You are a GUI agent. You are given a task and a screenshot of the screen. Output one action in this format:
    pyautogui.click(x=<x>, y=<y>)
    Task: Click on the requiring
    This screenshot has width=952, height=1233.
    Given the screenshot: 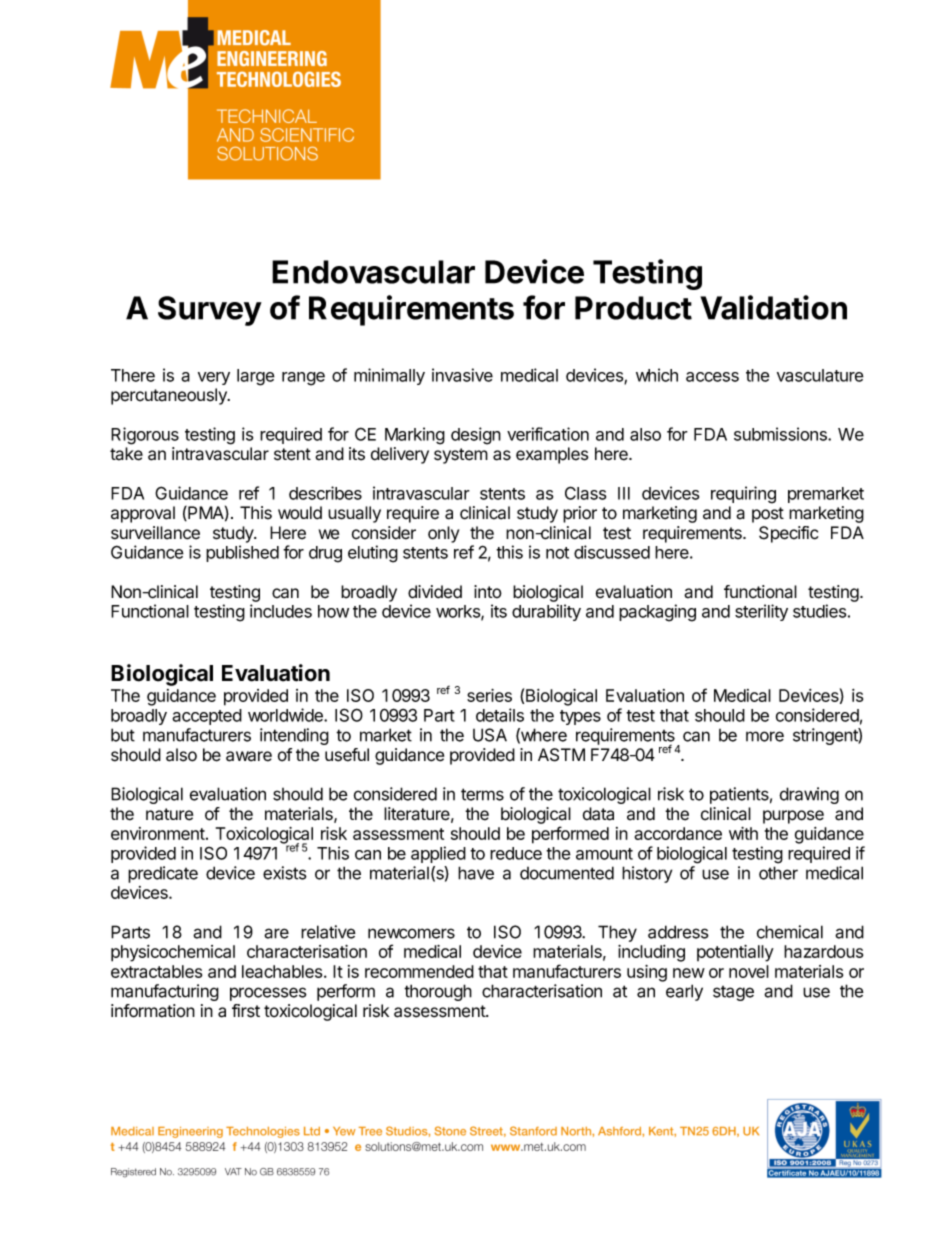 What is the action you would take?
    pyautogui.click(x=743, y=495)
